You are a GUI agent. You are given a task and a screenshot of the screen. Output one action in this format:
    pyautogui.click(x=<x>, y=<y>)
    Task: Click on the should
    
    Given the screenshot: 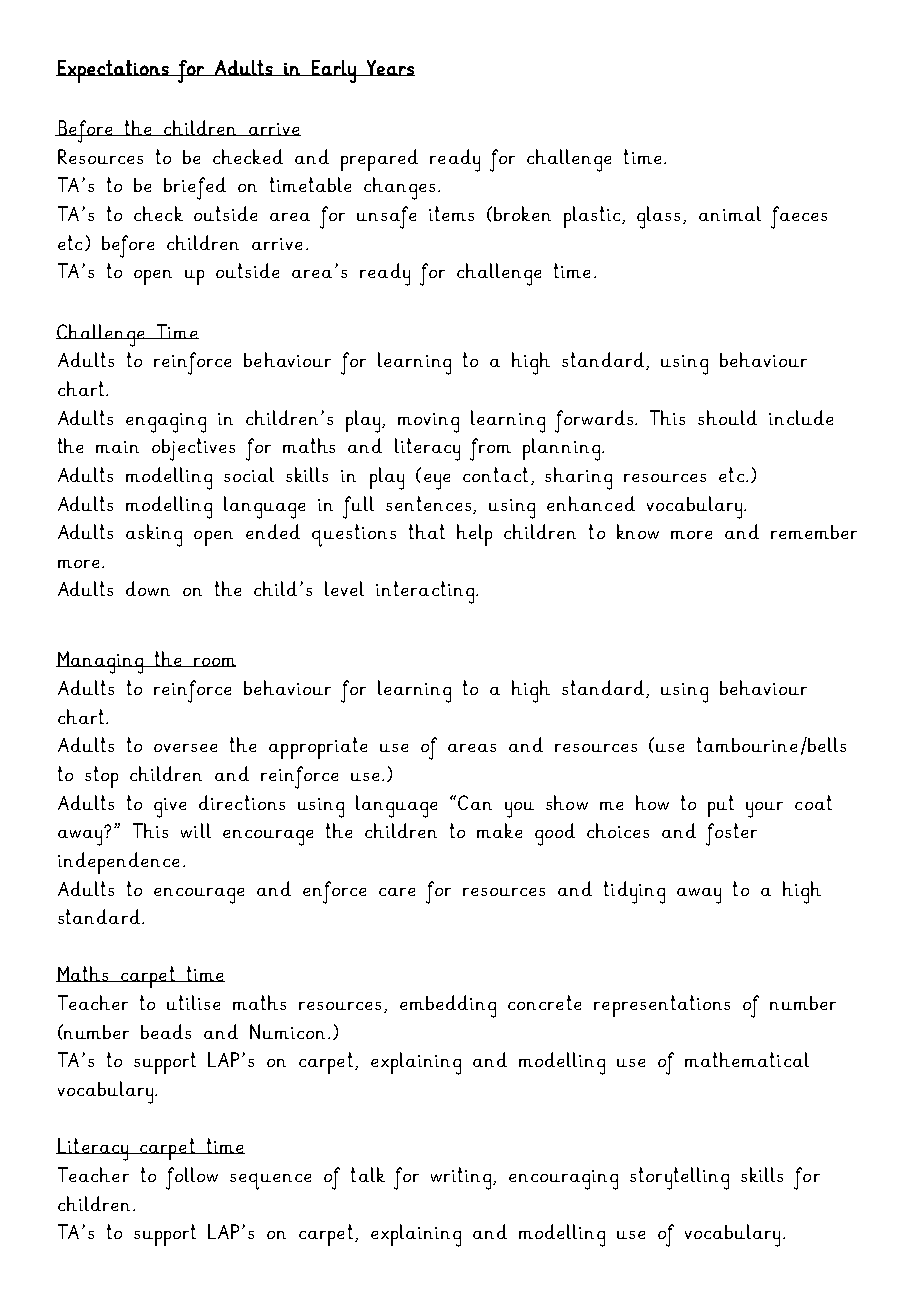 What is the action you would take?
    pyautogui.click(x=727, y=417)
